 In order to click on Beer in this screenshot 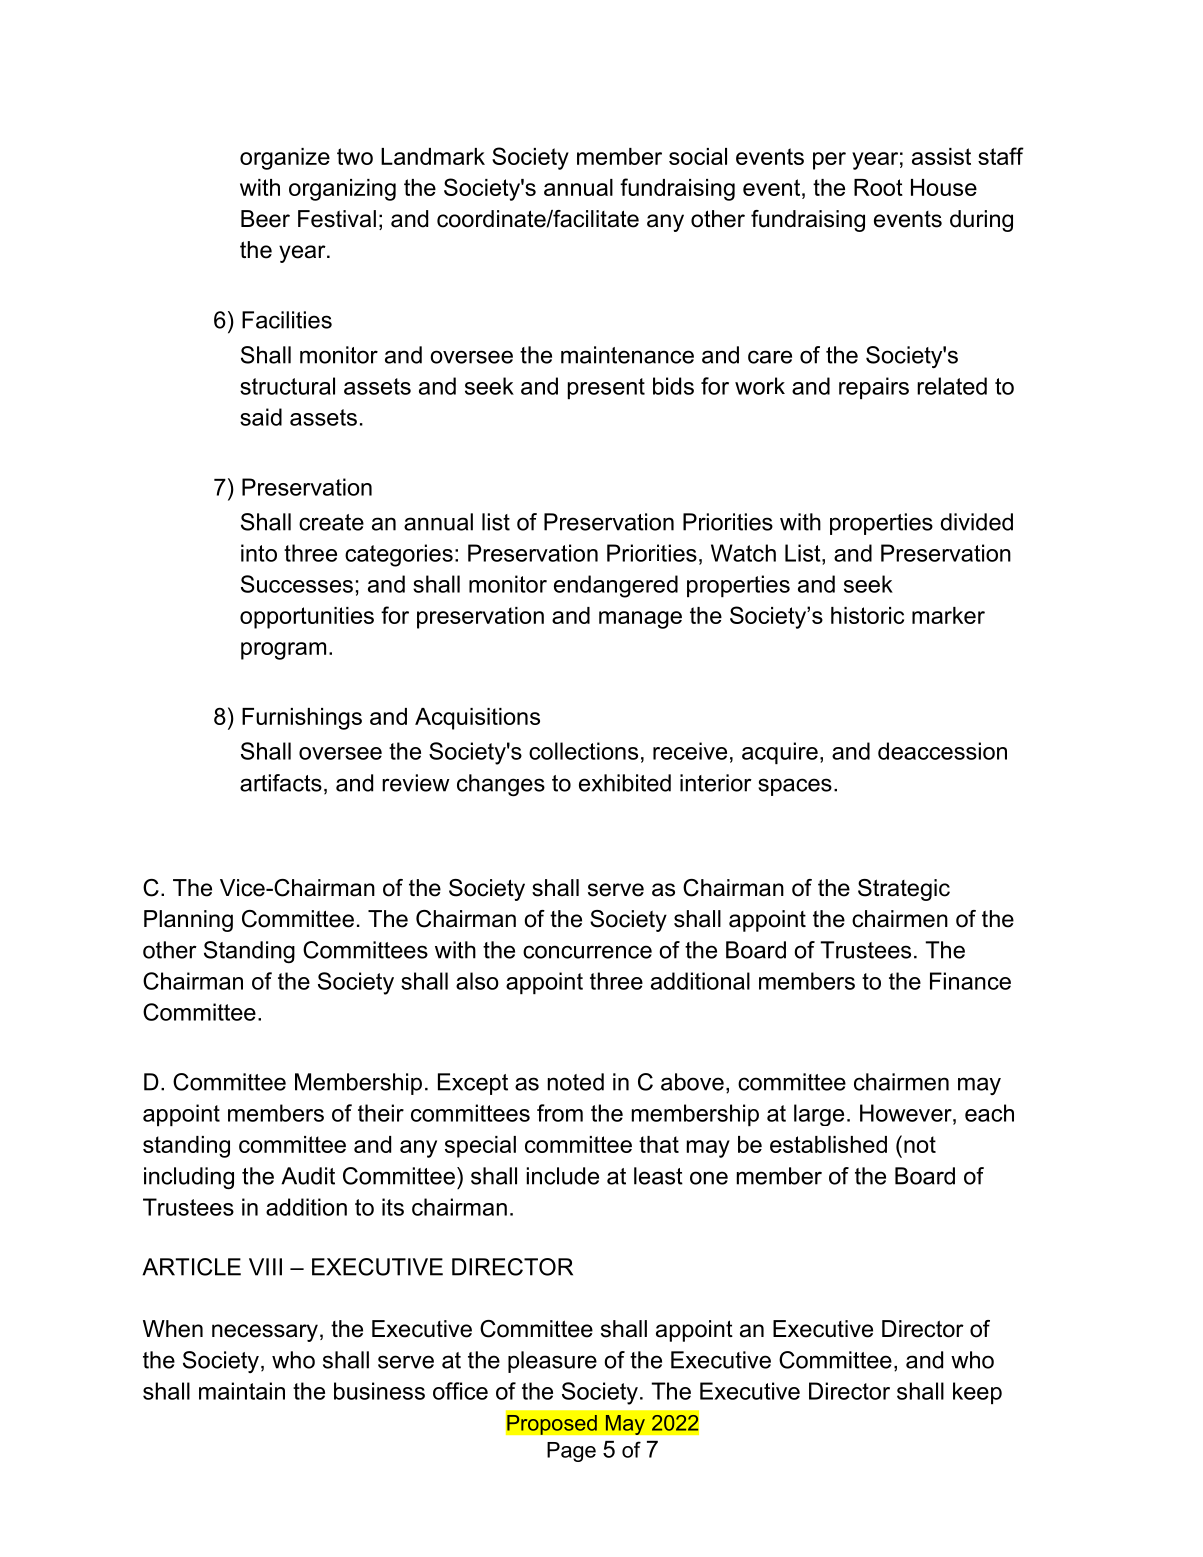, I will do `click(265, 219)`.
